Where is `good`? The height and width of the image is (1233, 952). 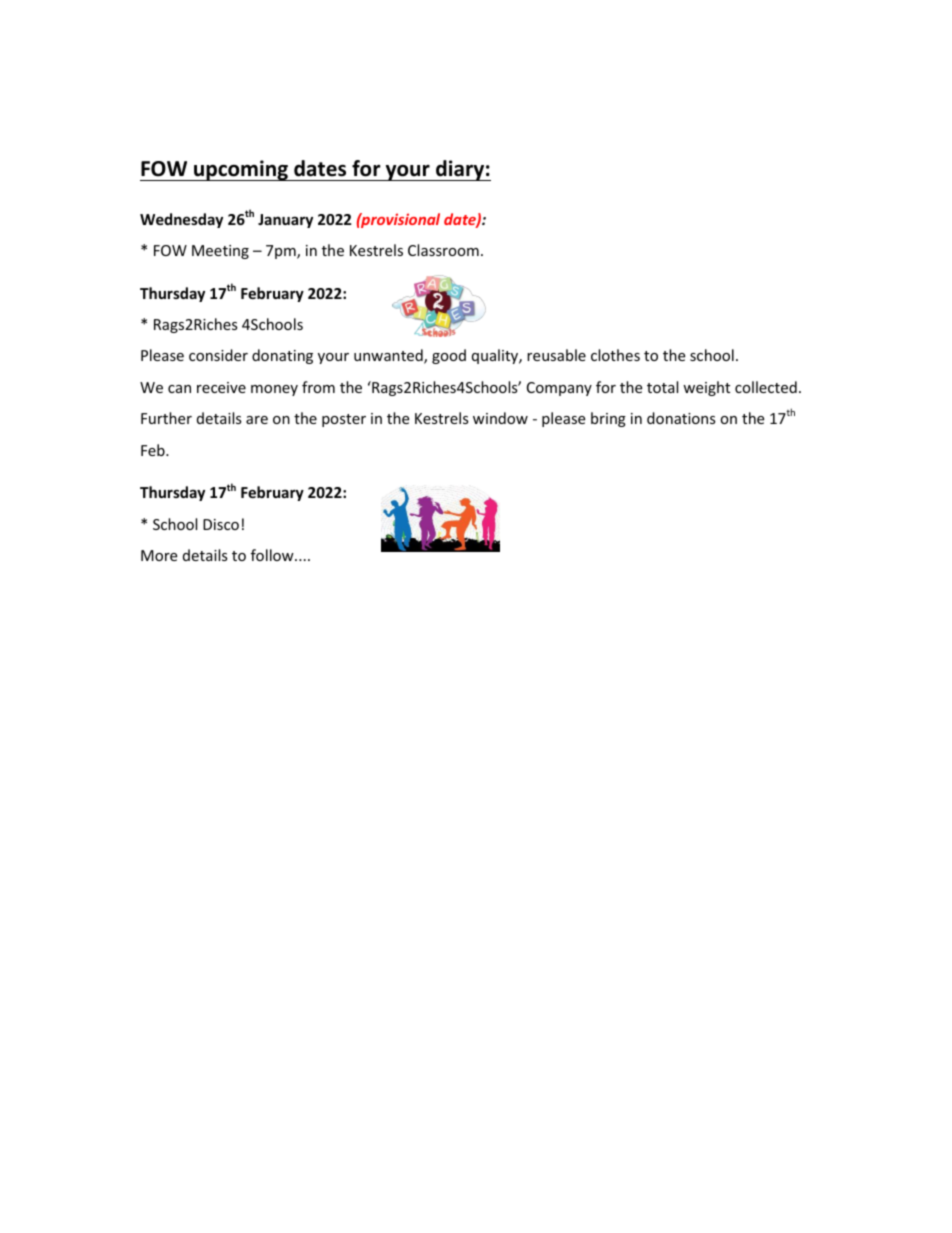 good is located at coordinates (449, 356).
